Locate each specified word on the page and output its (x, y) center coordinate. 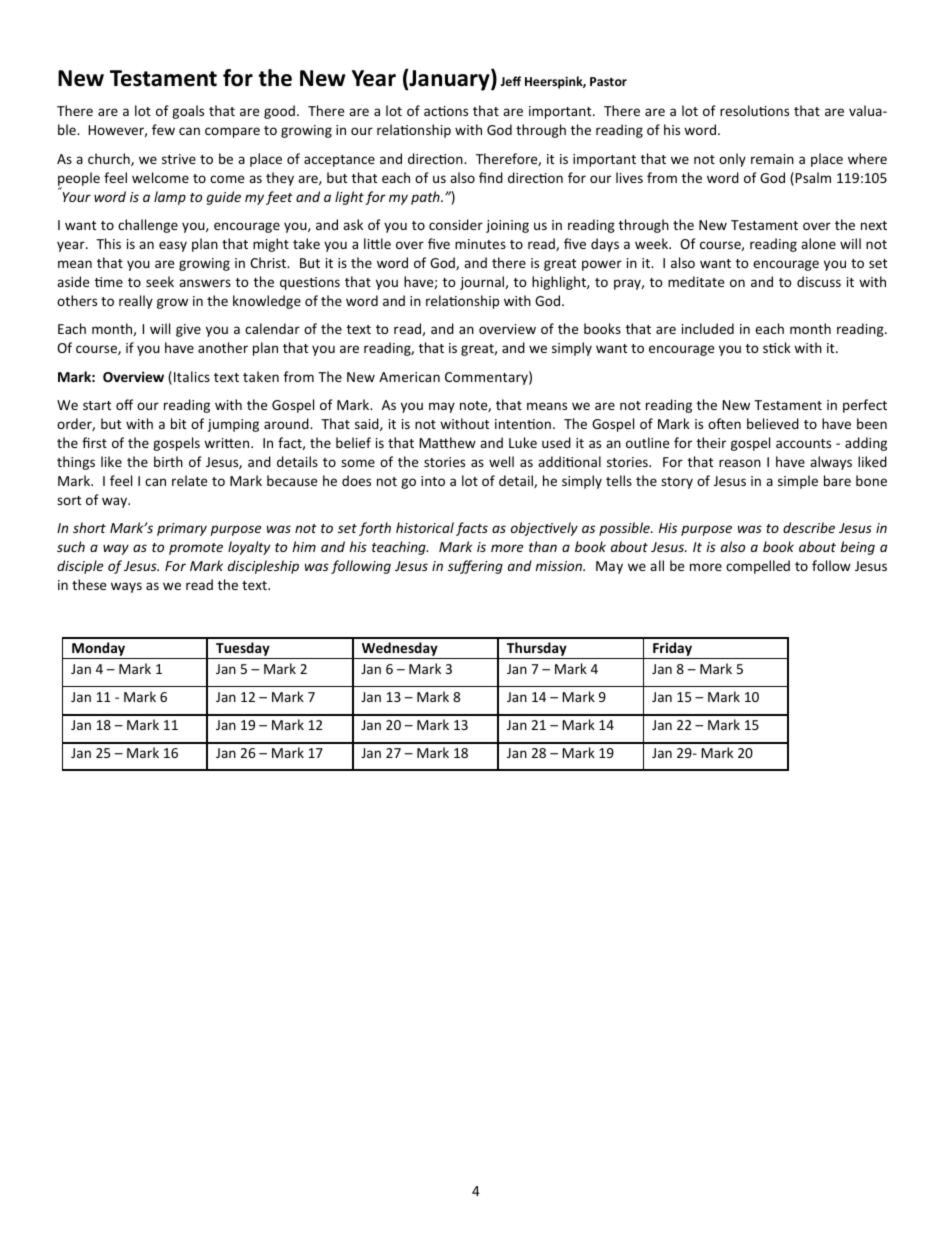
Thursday (537, 650)
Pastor (608, 81)
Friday (673, 650)
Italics (192, 376)
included (708, 328)
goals (188, 112)
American (409, 377)
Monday (99, 650)
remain (772, 159)
